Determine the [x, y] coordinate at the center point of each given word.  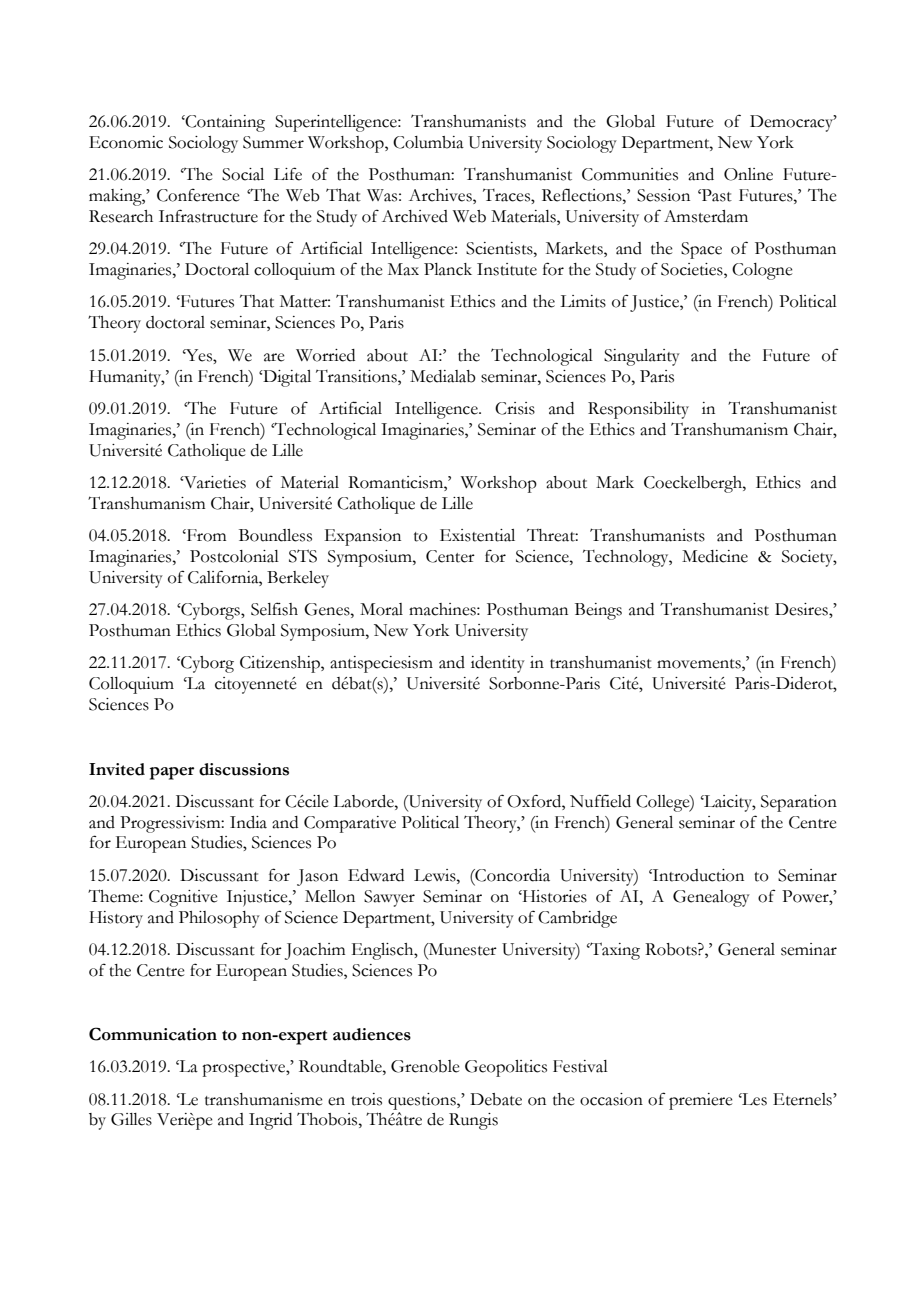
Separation [799, 803]
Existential [477, 535]
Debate [496, 1099]
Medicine [715, 556]
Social [243, 174]
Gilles [131, 1119]
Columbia [428, 142]
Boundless [275, 535]
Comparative [350, 824]
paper [172, 773]
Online [748, 174]
